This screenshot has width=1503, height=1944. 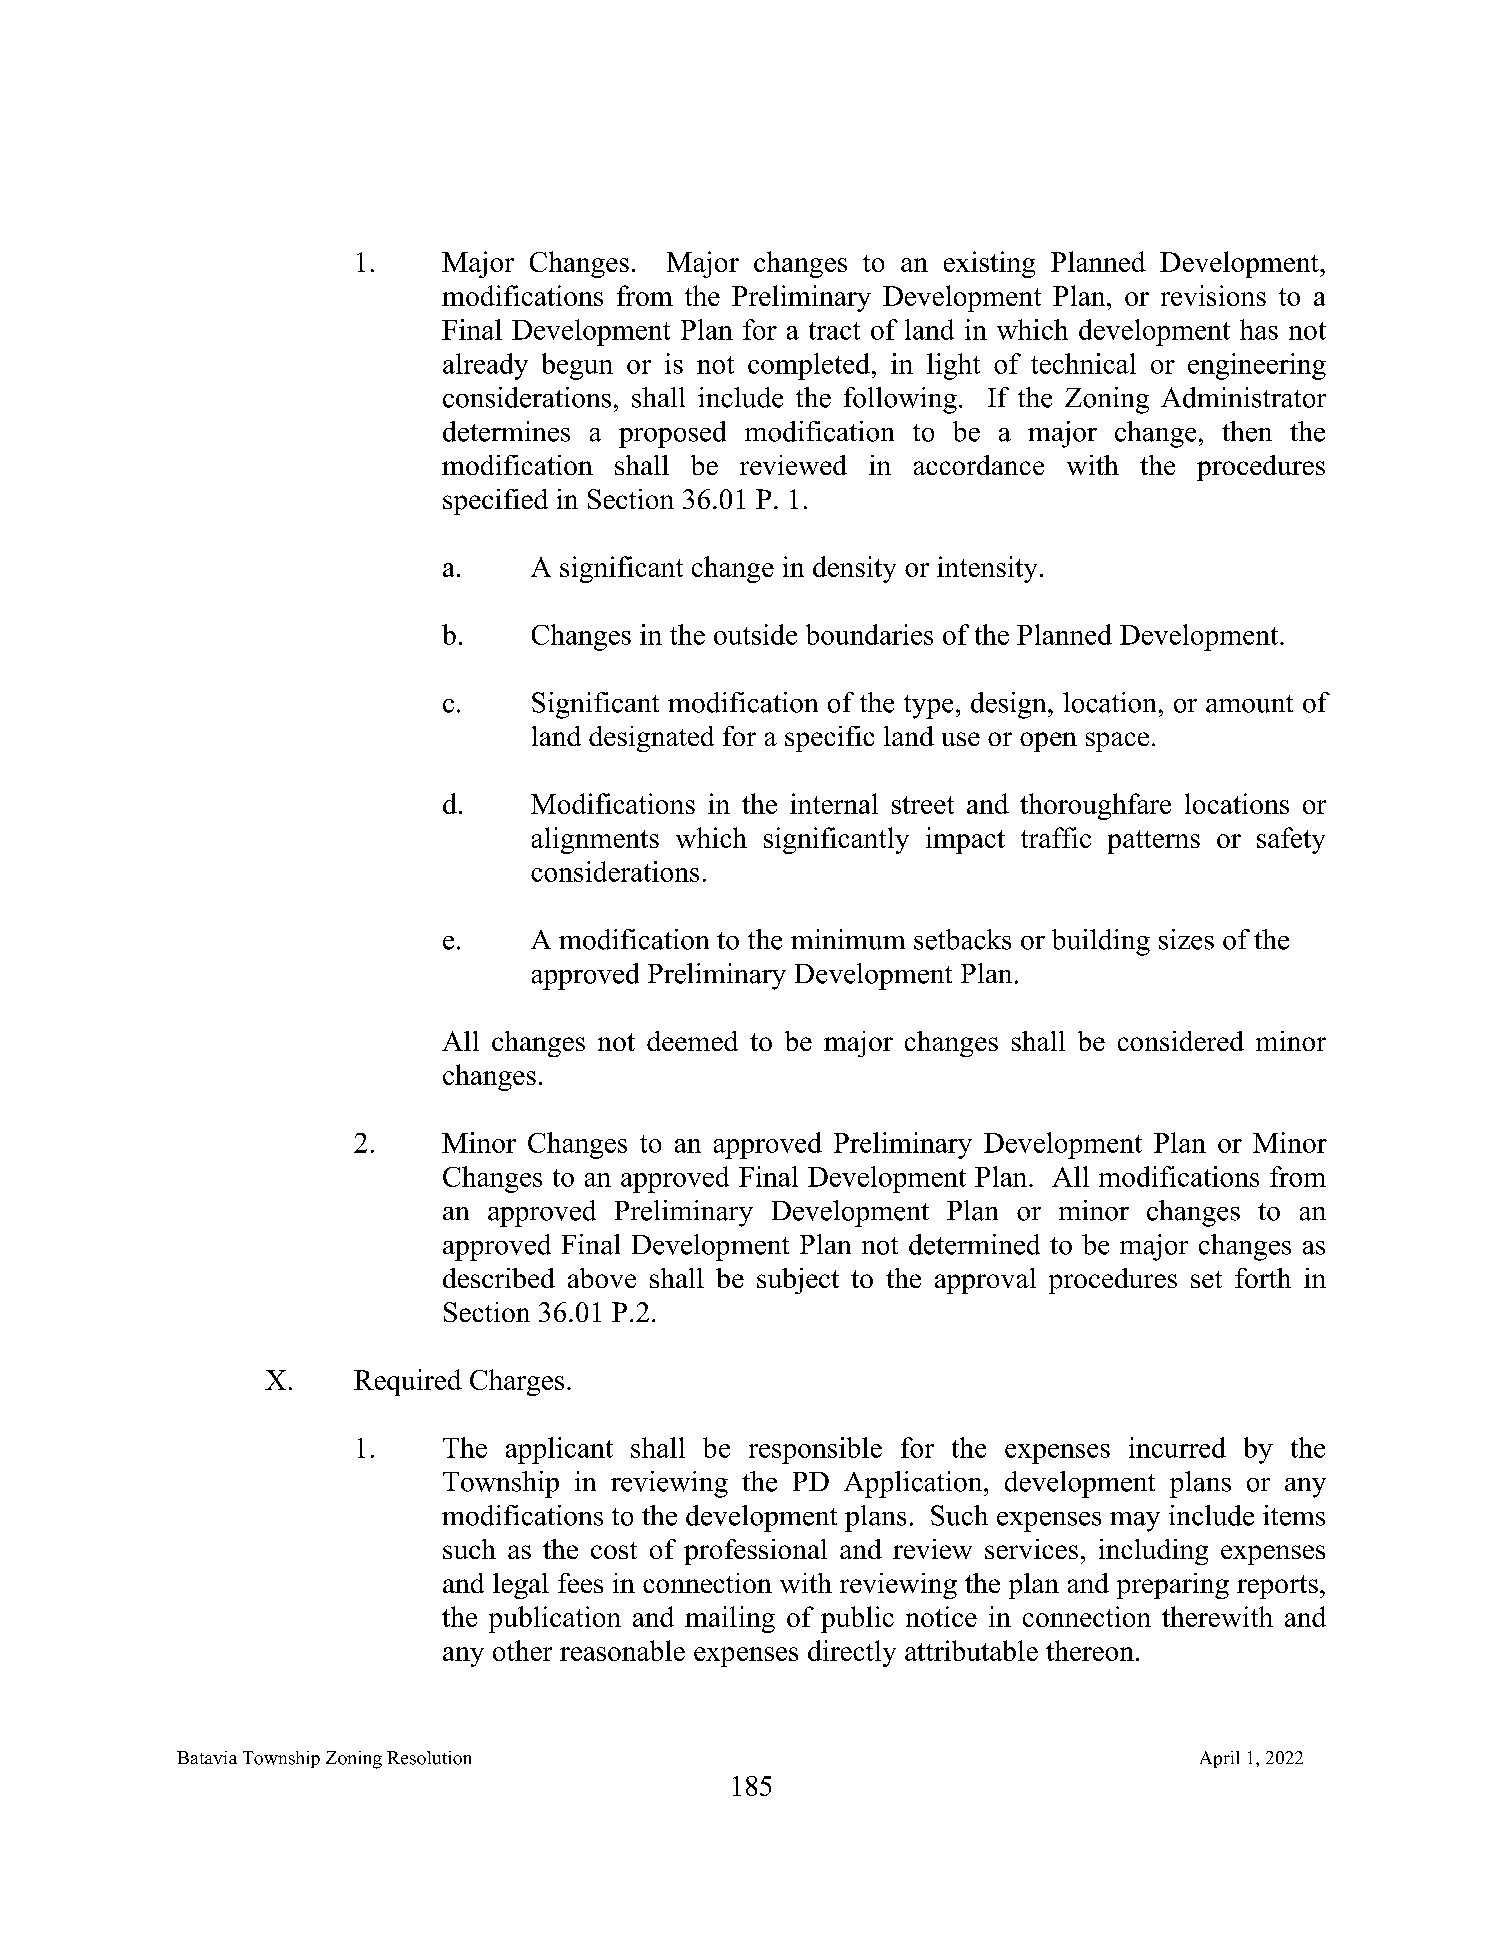 What do you see at coordinates (692, 1041) in the screenshot?
I see `deemed` at bounding box center [692, 1041].
